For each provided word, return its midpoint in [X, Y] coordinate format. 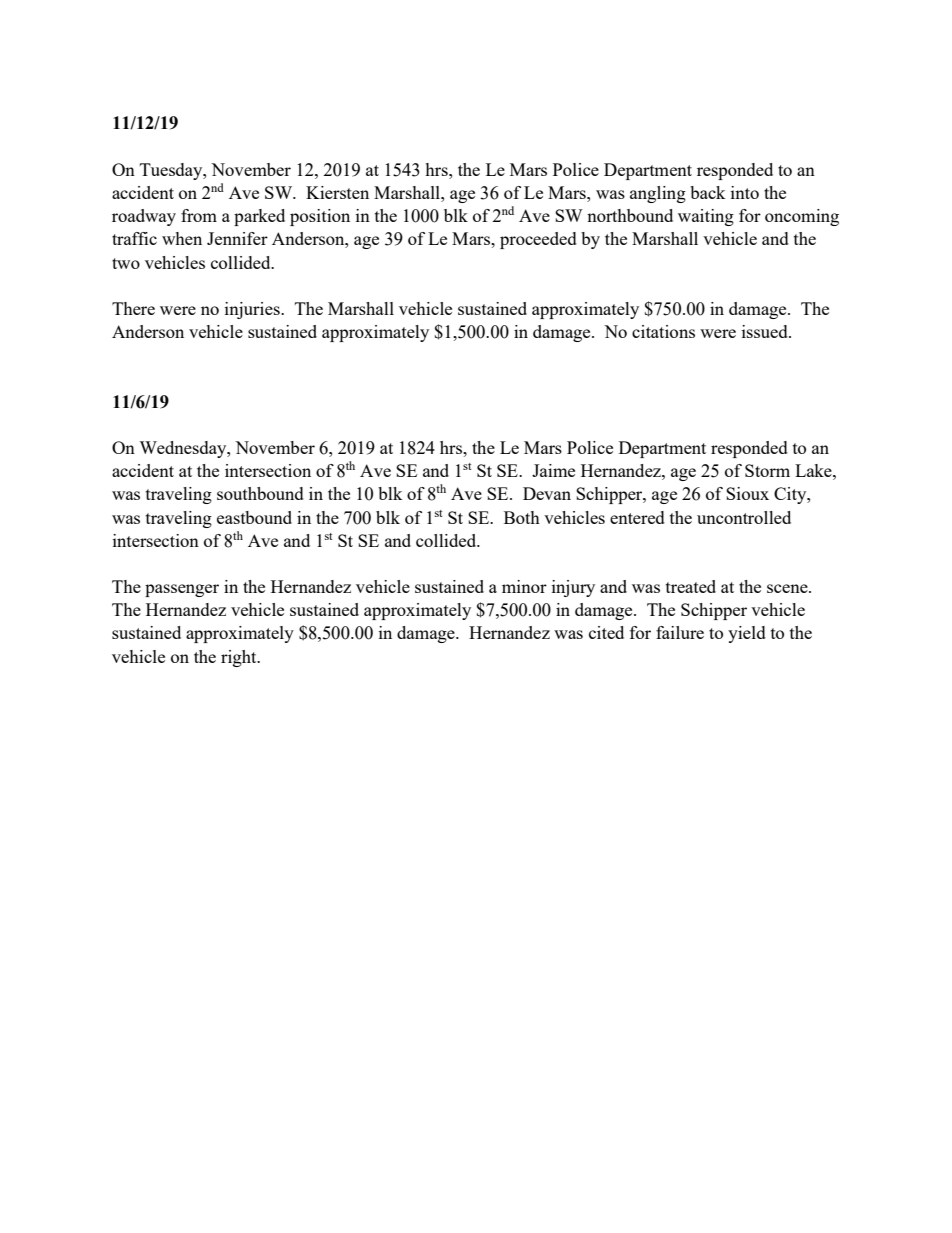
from [199, 215]
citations [663, 331]
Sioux [747, 493]
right [240, 658]
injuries [253, 310]
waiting [706, 217]
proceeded [538, 240]
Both [522, 517]
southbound [260, 493]
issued [766, 331]
